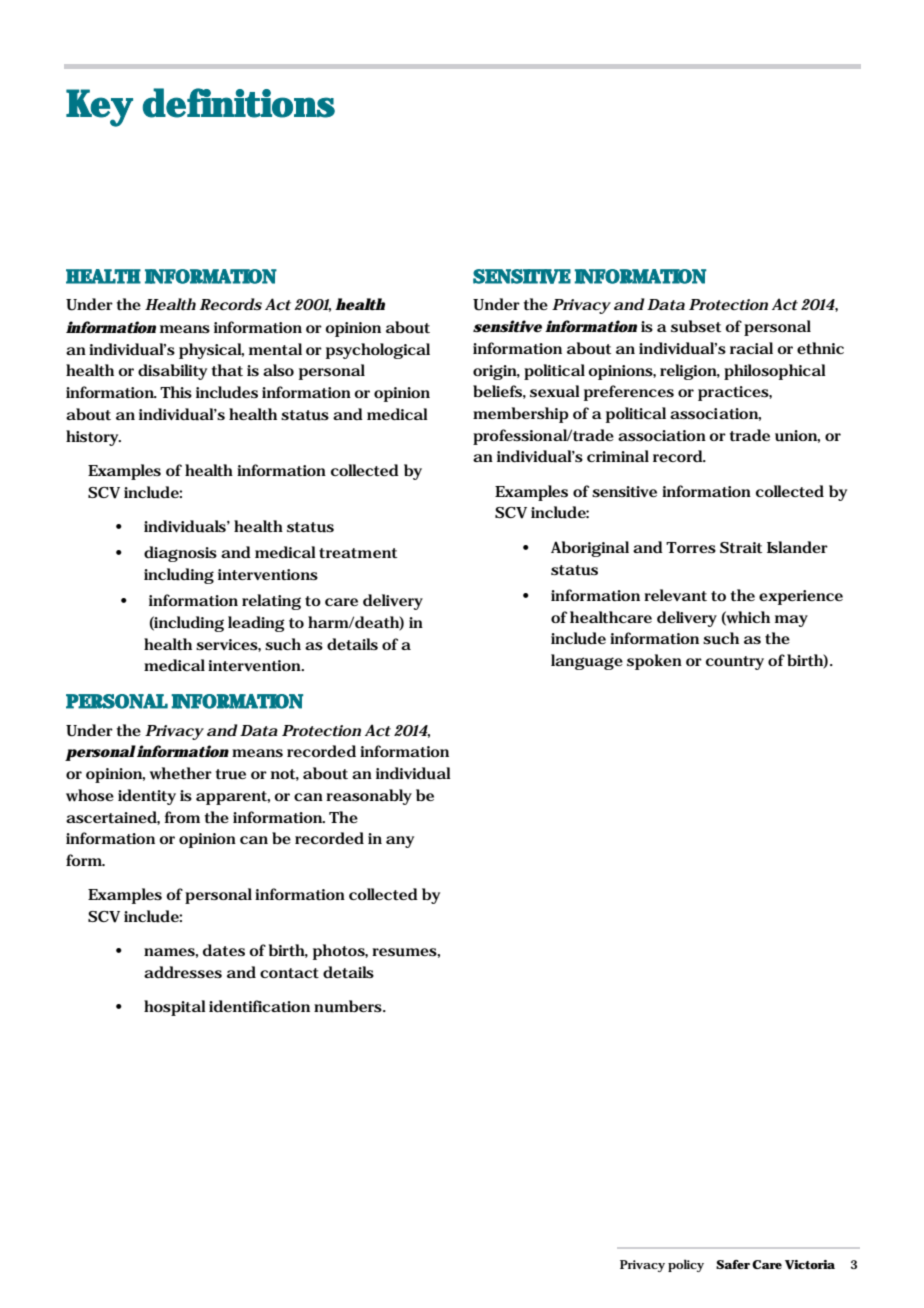 This screenshot has width=924, height=1308. I want to click on definitions, so click(239, 103).
